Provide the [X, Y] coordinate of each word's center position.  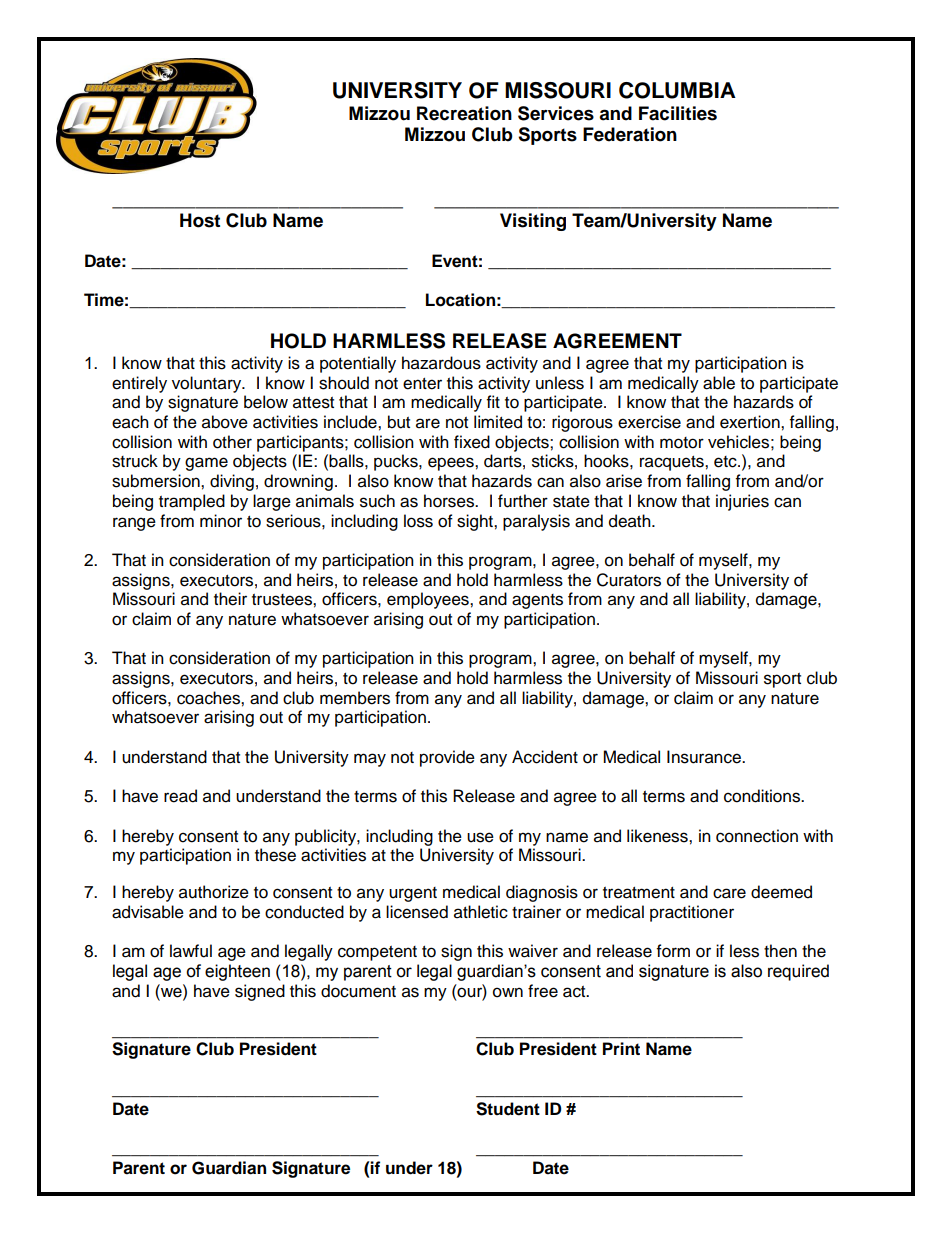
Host [200, 220]
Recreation [464, 113]
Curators [629, 580]
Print [621, 1048]
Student [508, 1109]
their [230, 599]
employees [429, 600]
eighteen [237, 972]
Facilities [678, 113]
